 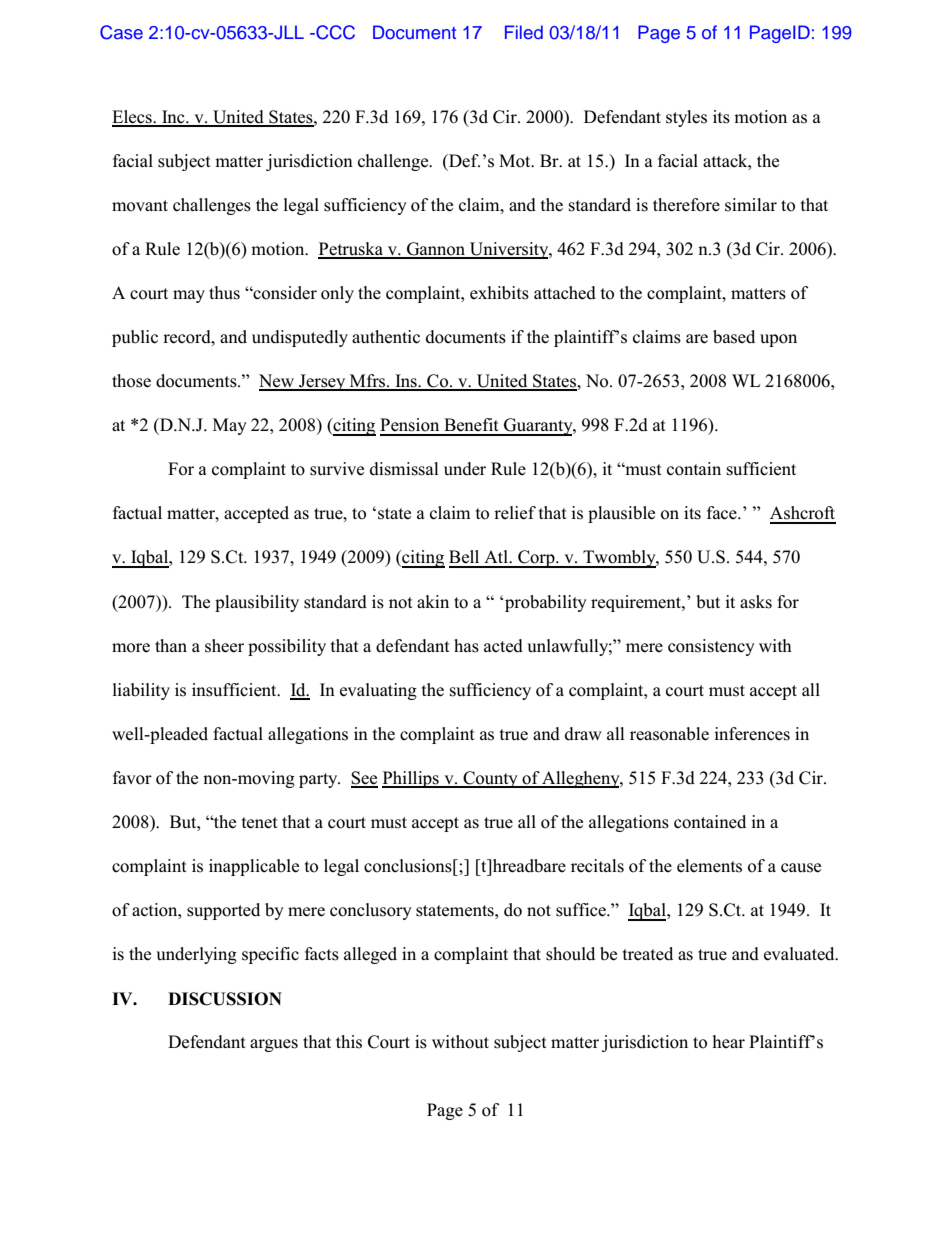 I want to click on plausibility, so click(x=257, y=603).
